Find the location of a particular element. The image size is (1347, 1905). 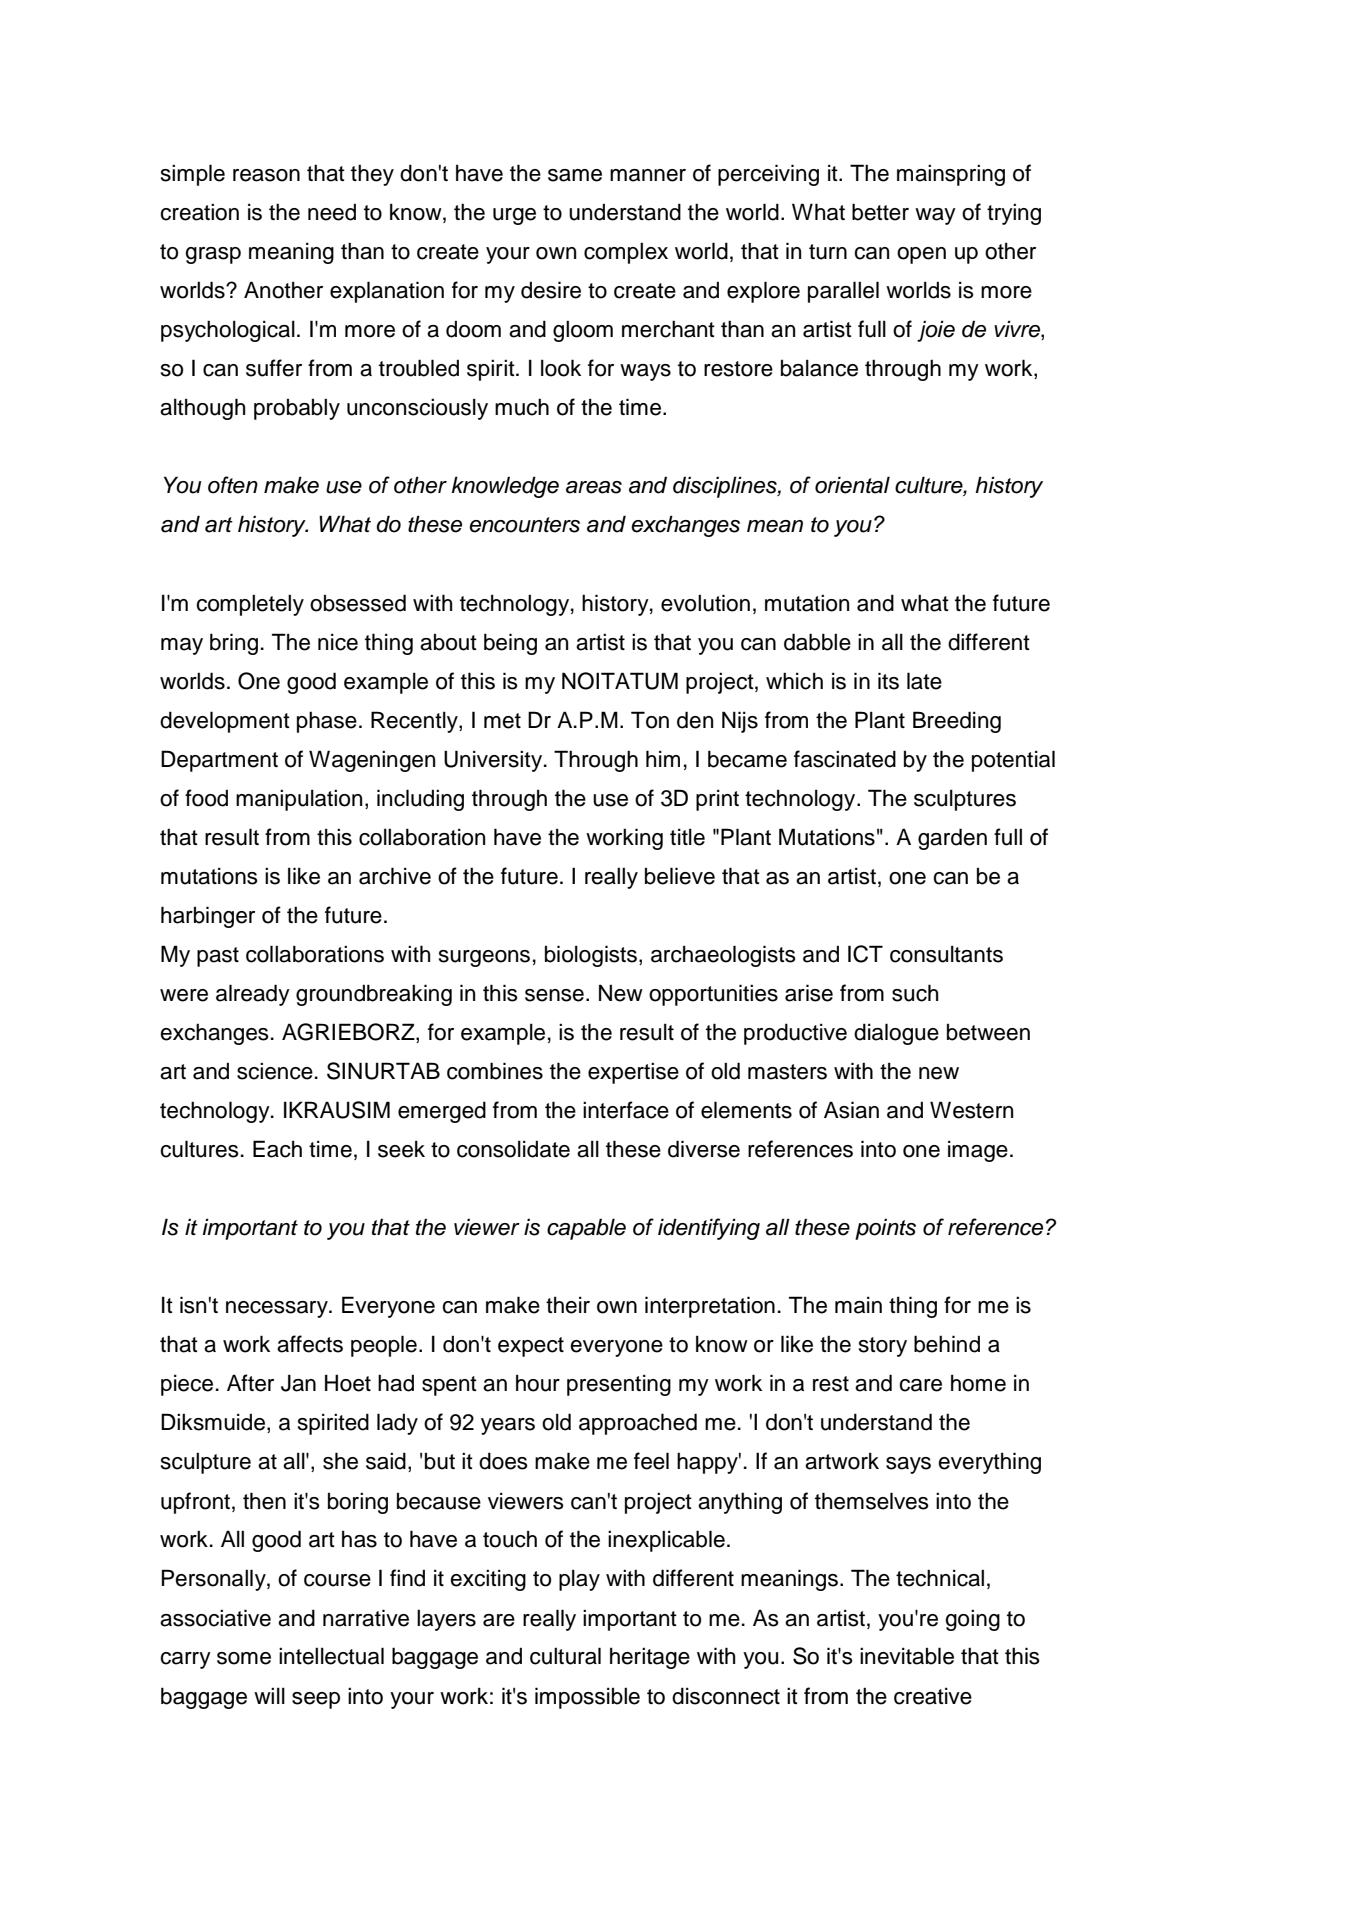

some is located at coordinates (244, 1658).
